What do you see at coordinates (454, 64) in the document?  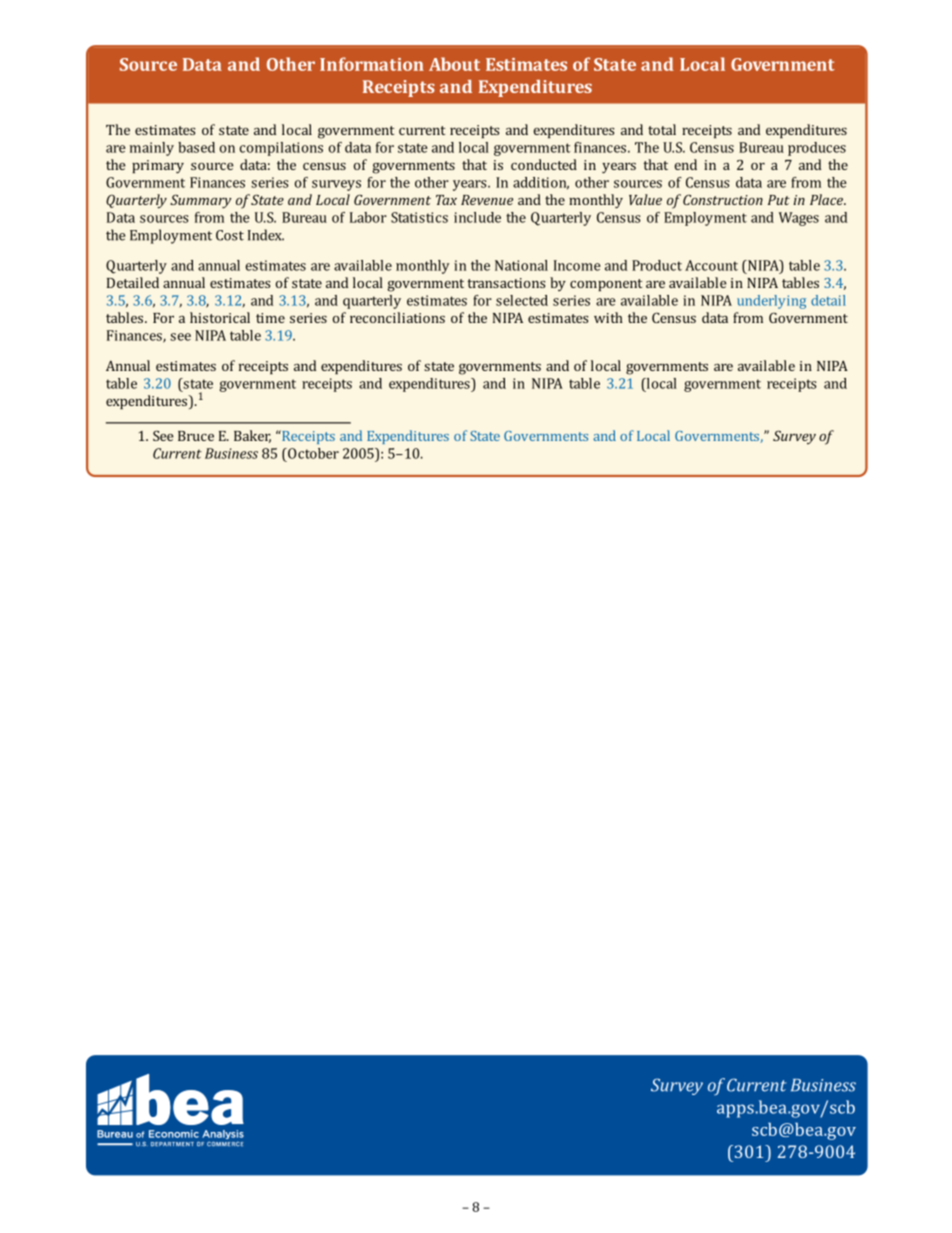 I see `About` at bounding box center [454, 64].
